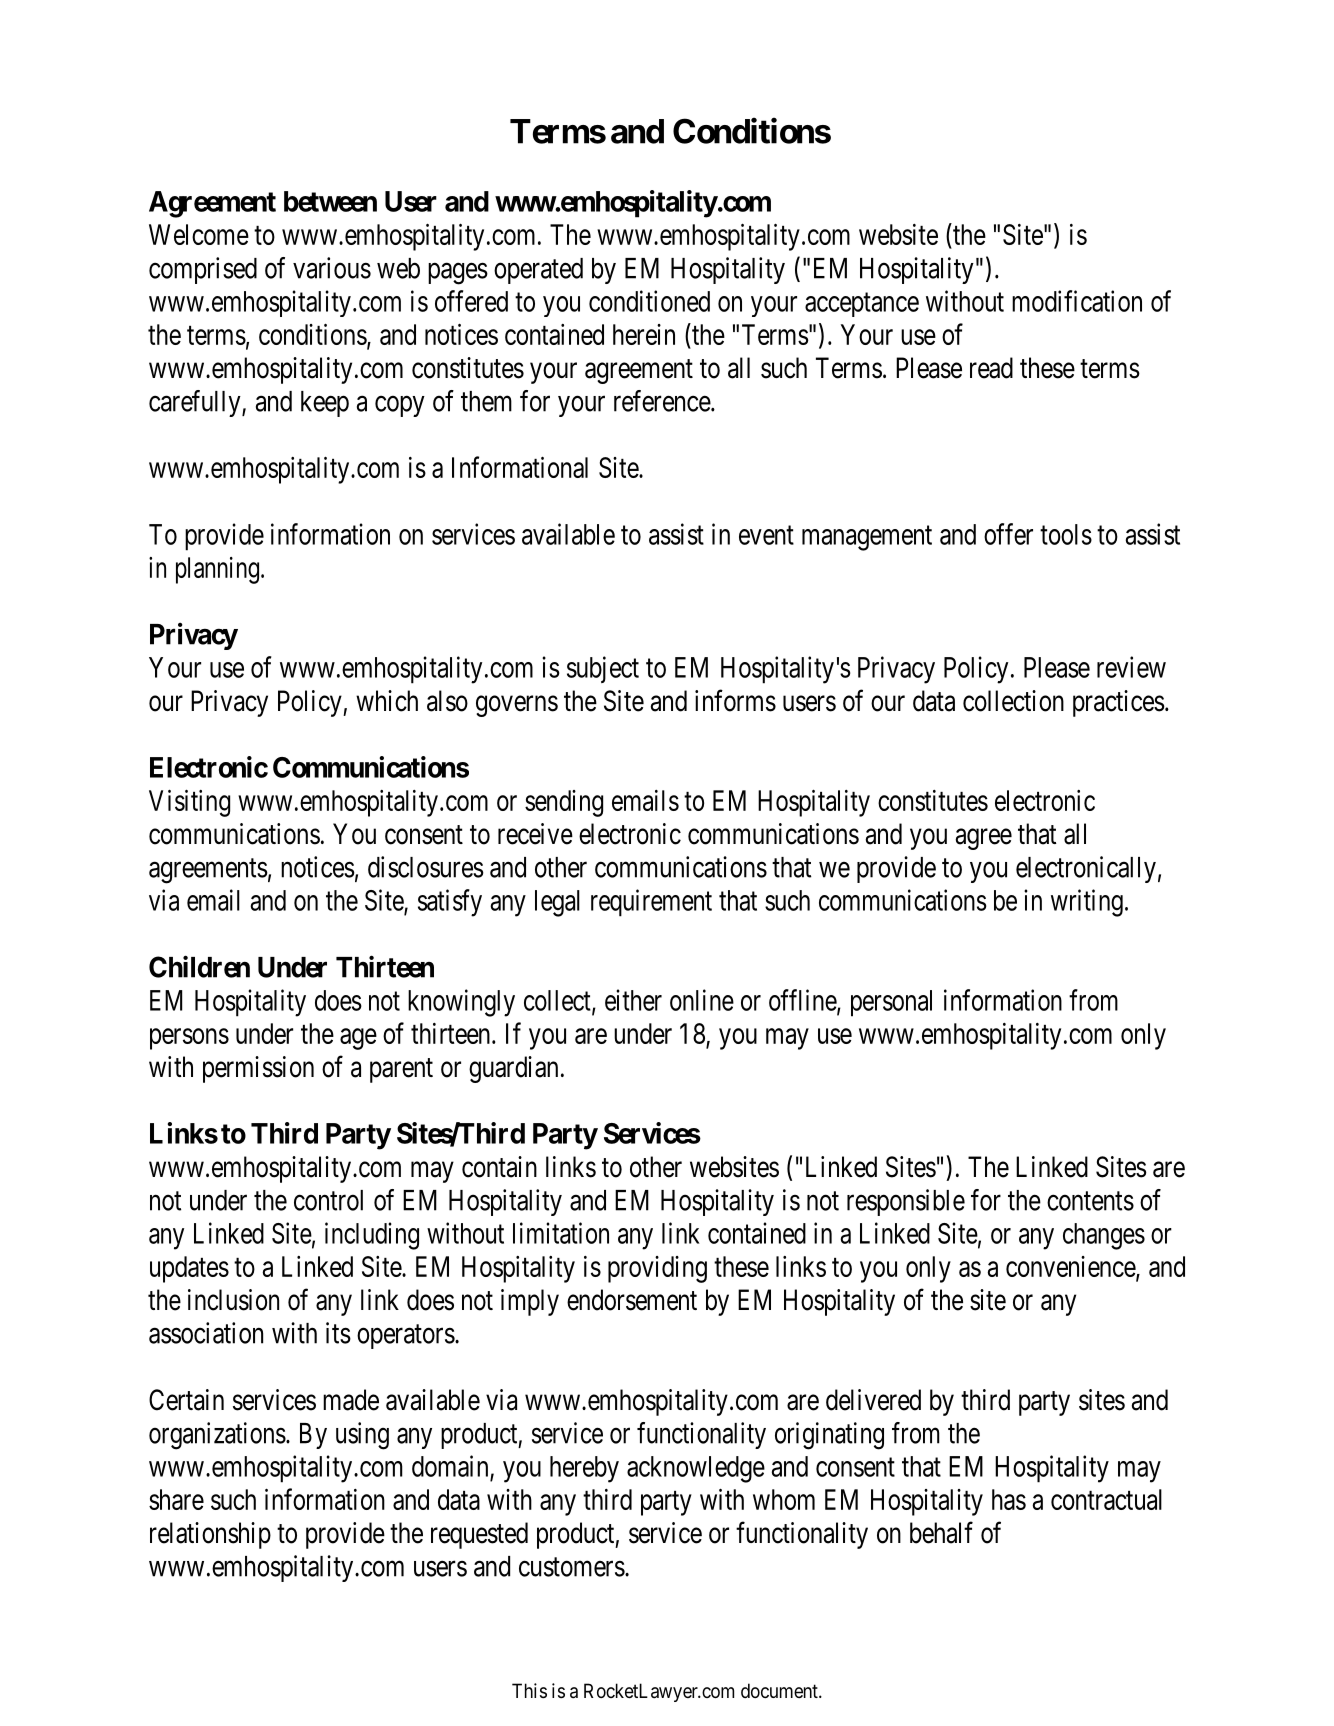 The height and width of the page is (1726, 1334). Describe the element at coordinates (210, 1535) in the page. I see `relationship` at that location.
